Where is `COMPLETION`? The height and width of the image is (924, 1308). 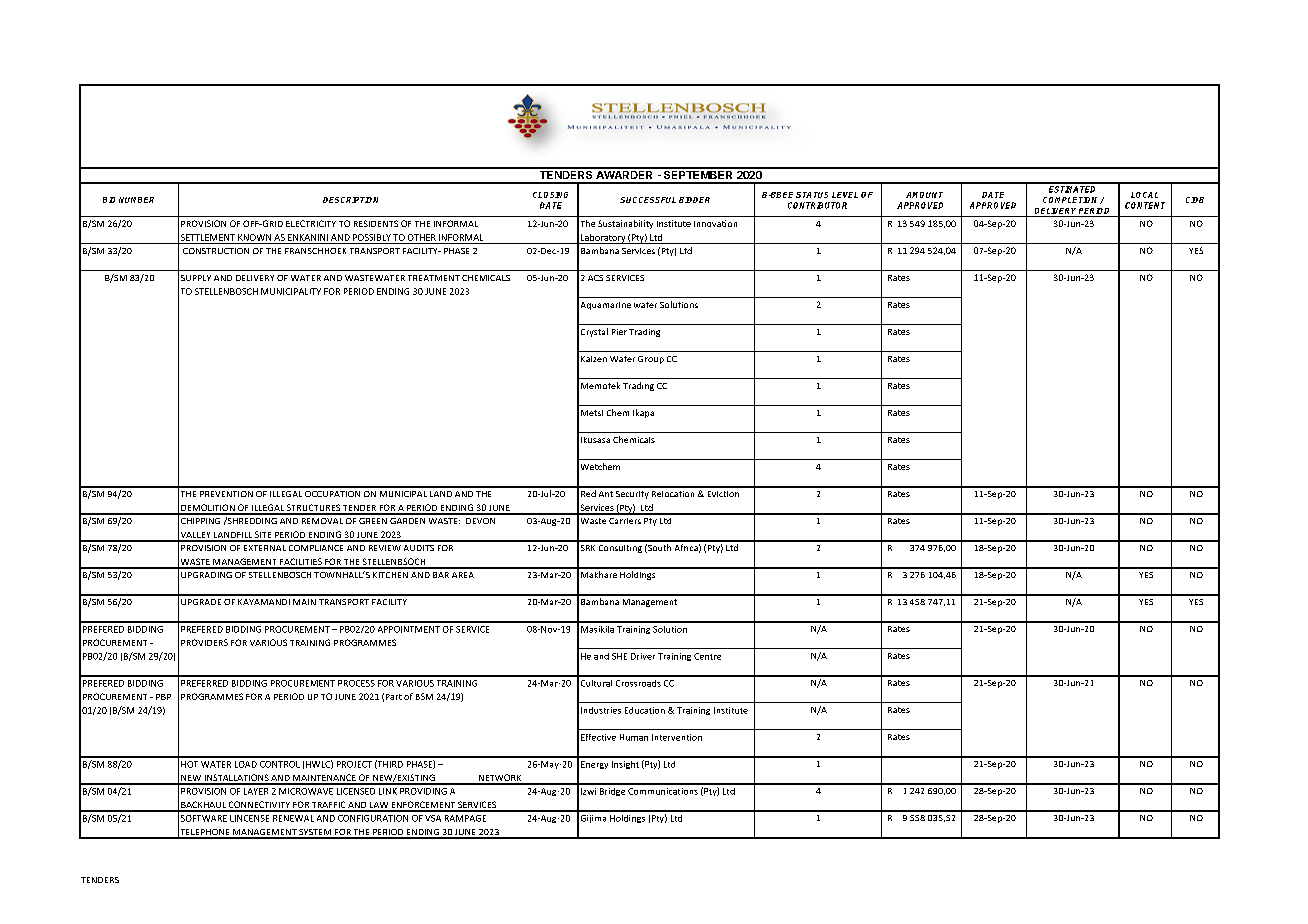
COMPLETION is located at coordinates (1072, 200).
